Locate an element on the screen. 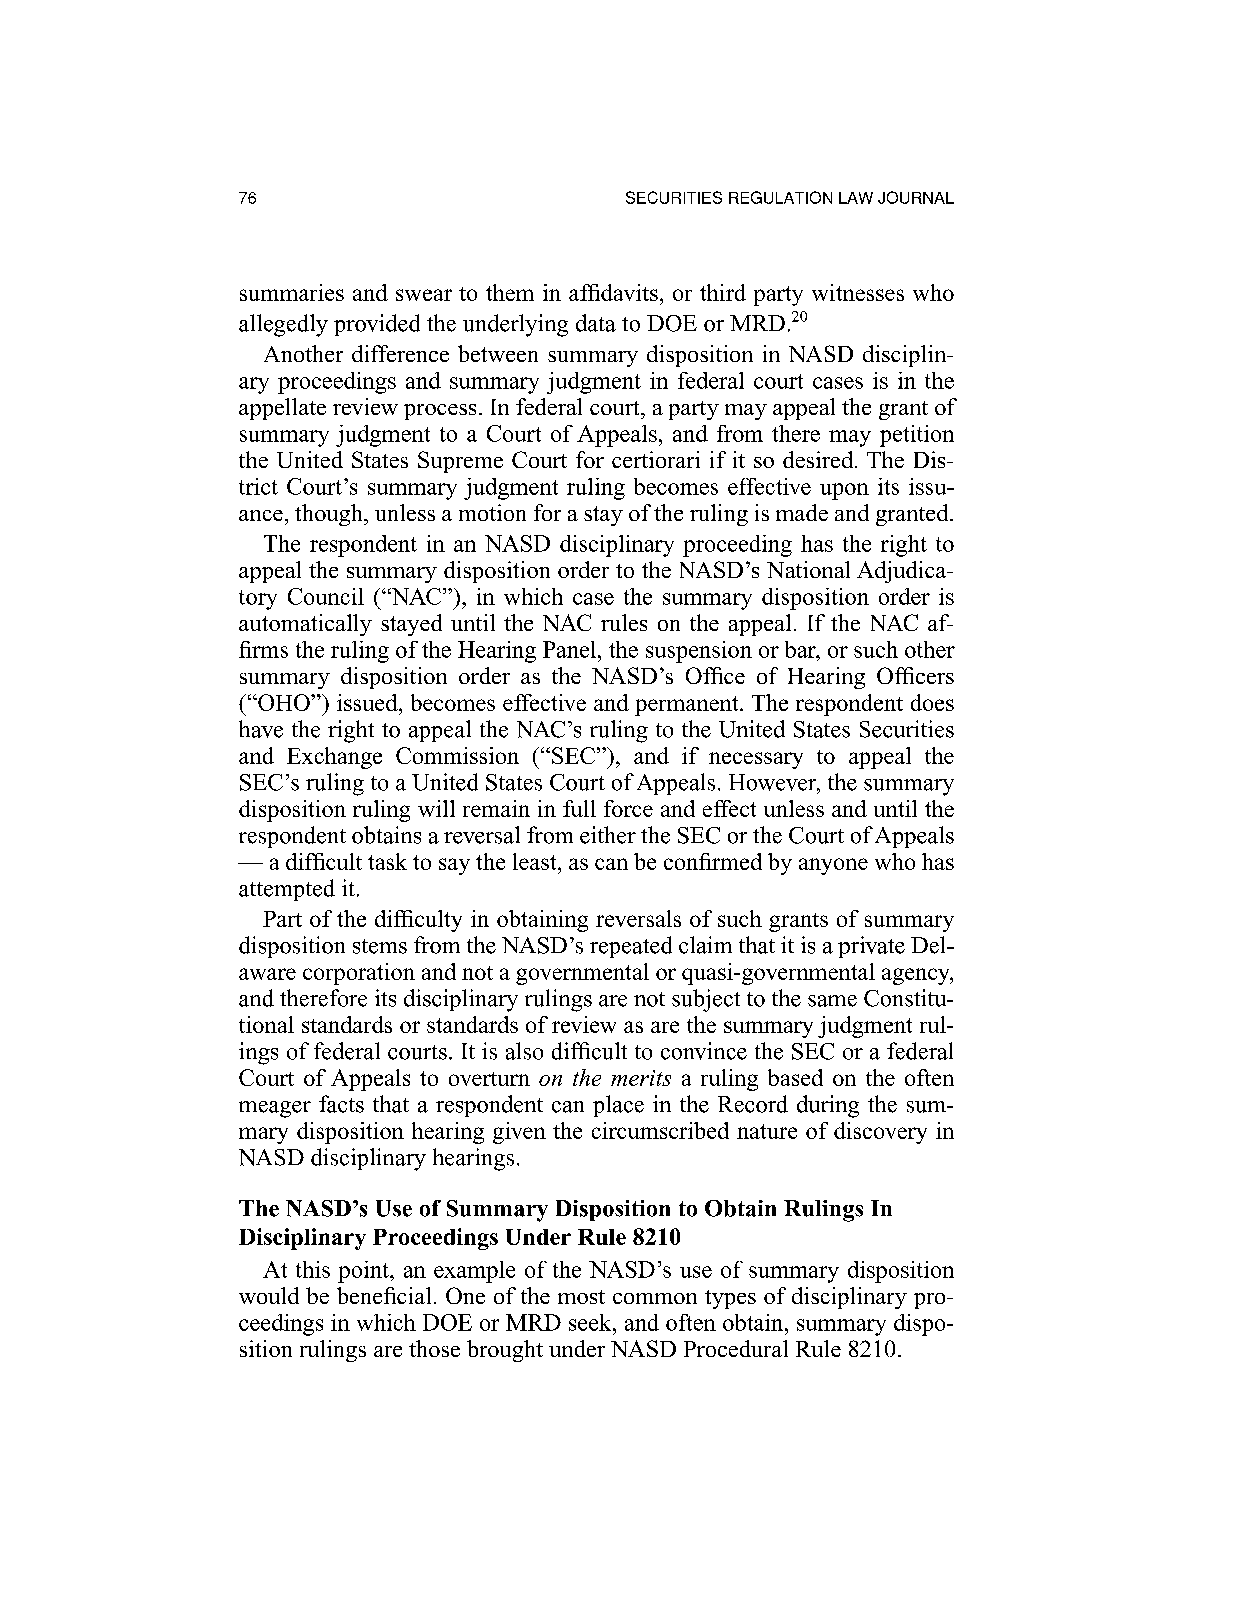 Image resolution: width=1248 pixels, height=1615 pixels. beneficial is located at coordinates (384, 1295).
